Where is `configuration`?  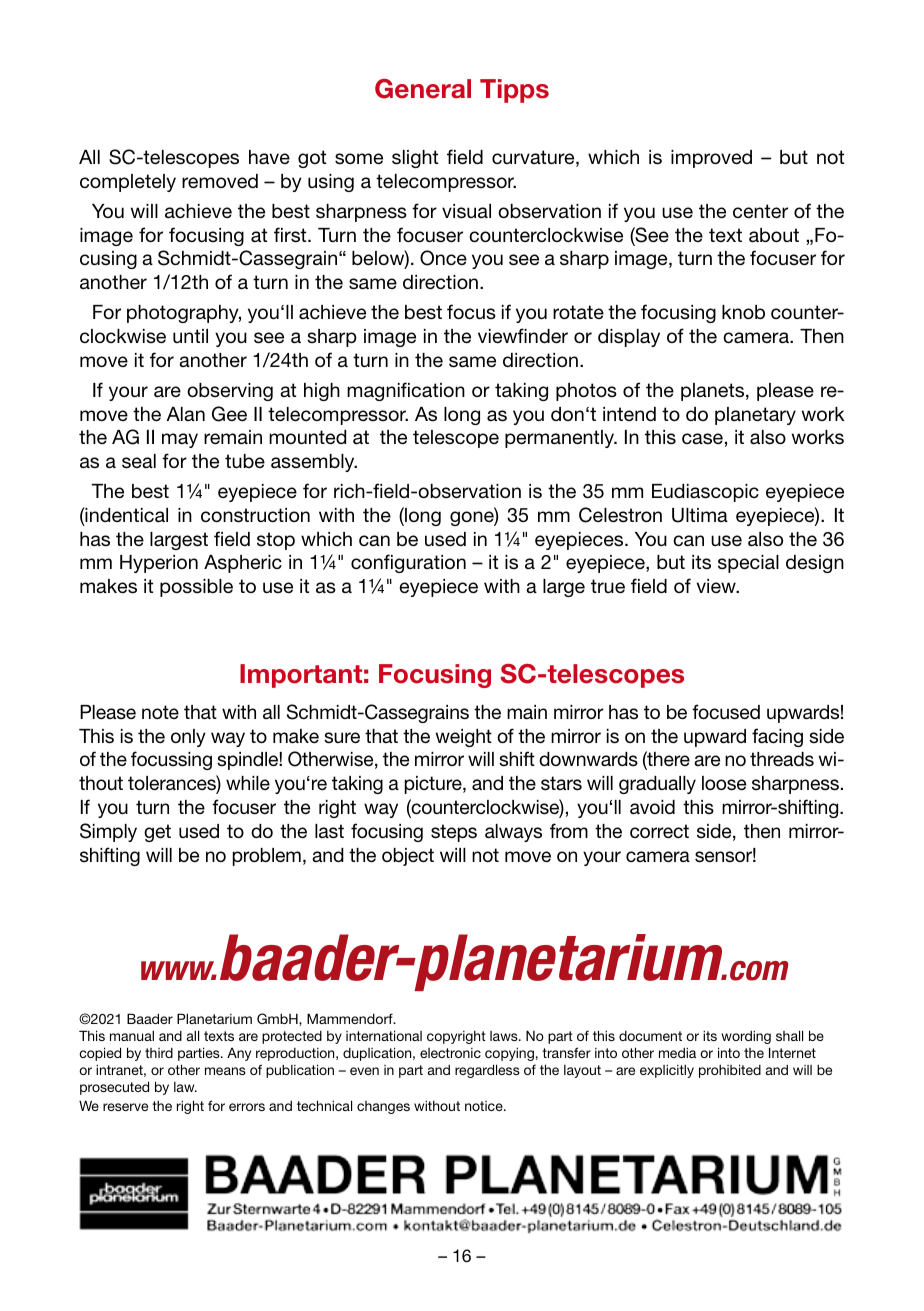 configuration is located at coordinates (408, 563).
